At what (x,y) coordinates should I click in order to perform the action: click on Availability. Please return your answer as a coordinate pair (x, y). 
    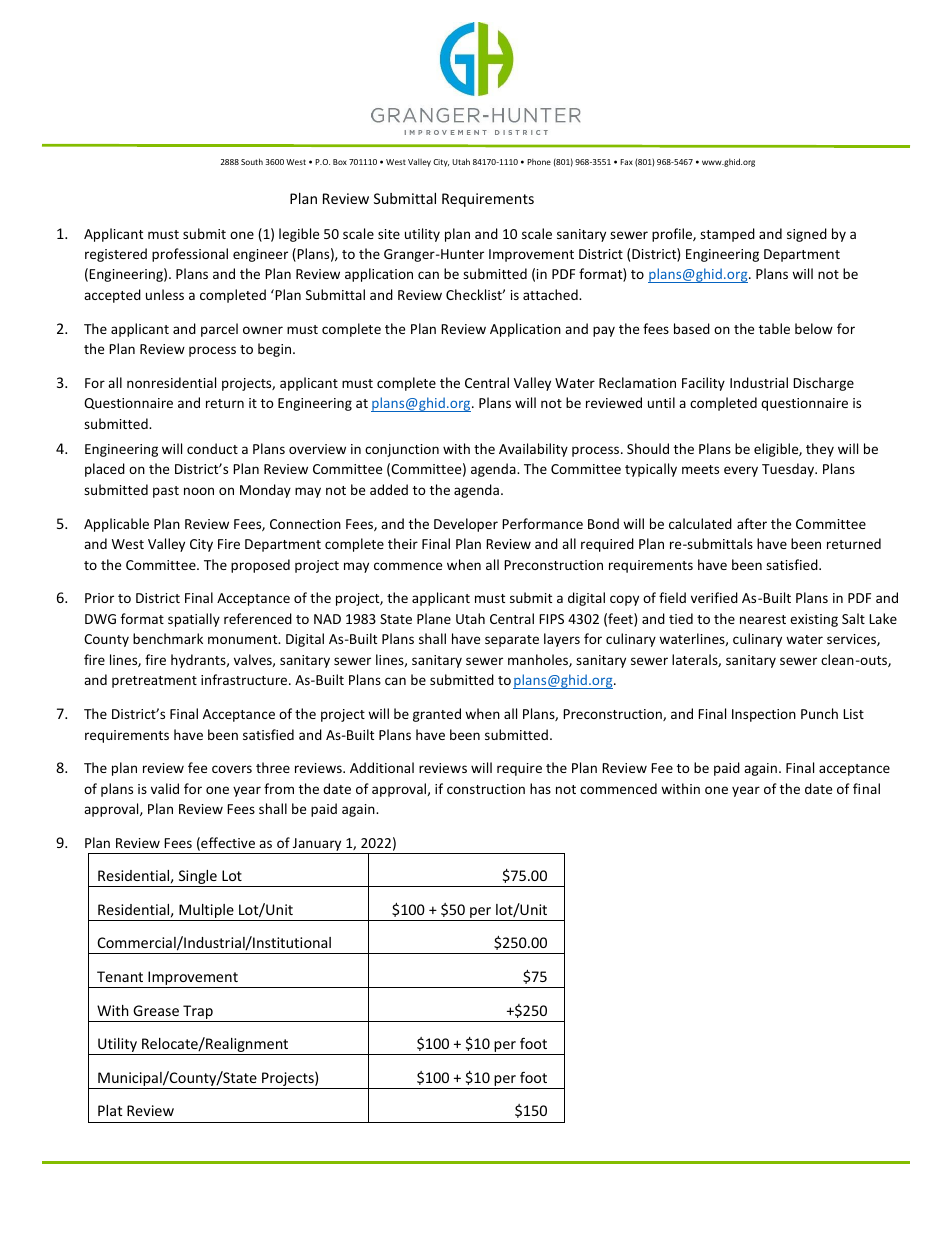
    Looking at the image, I should click on (533, 450).
